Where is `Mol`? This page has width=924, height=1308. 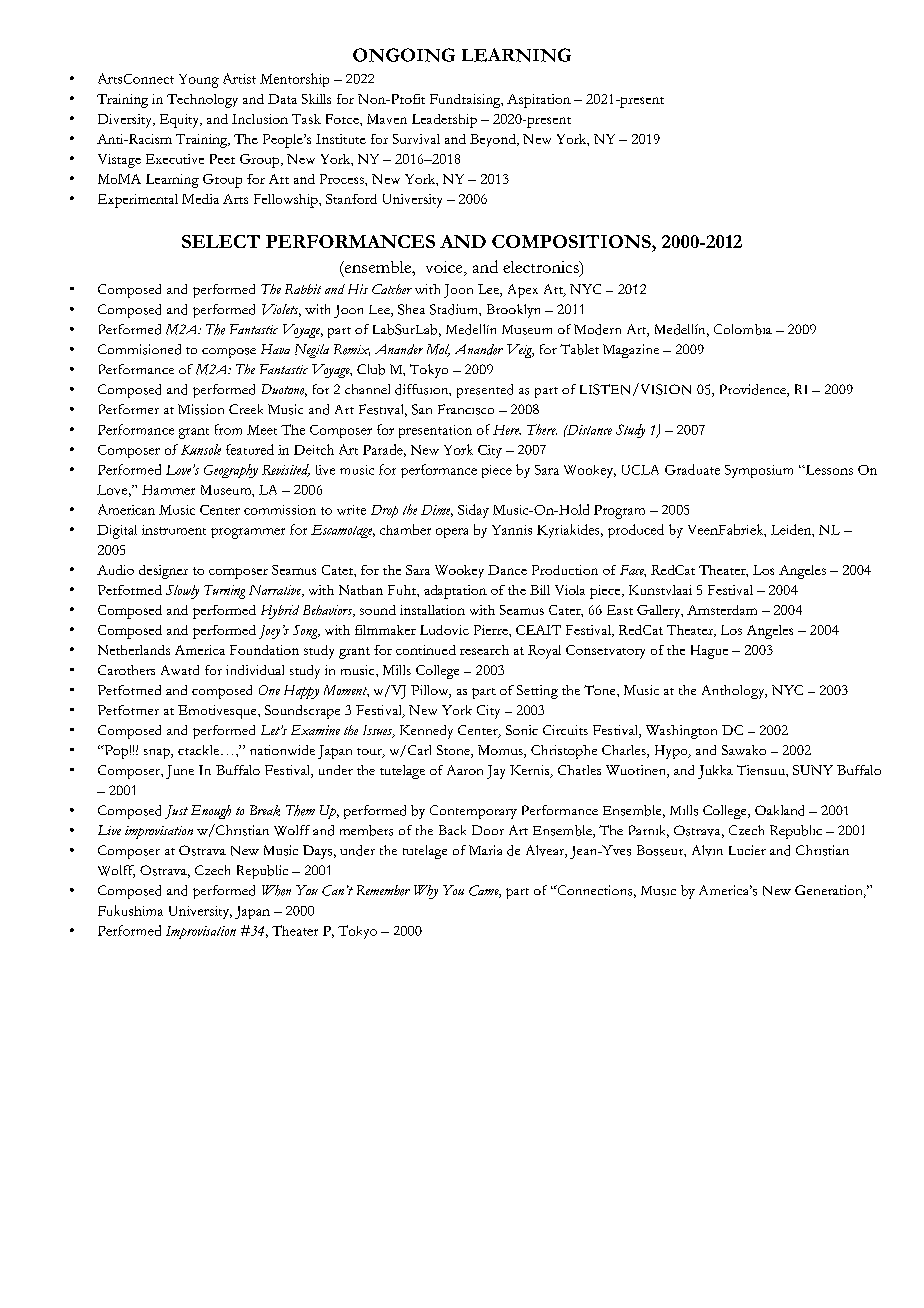
Mol is located at coordinates (438, 350).
